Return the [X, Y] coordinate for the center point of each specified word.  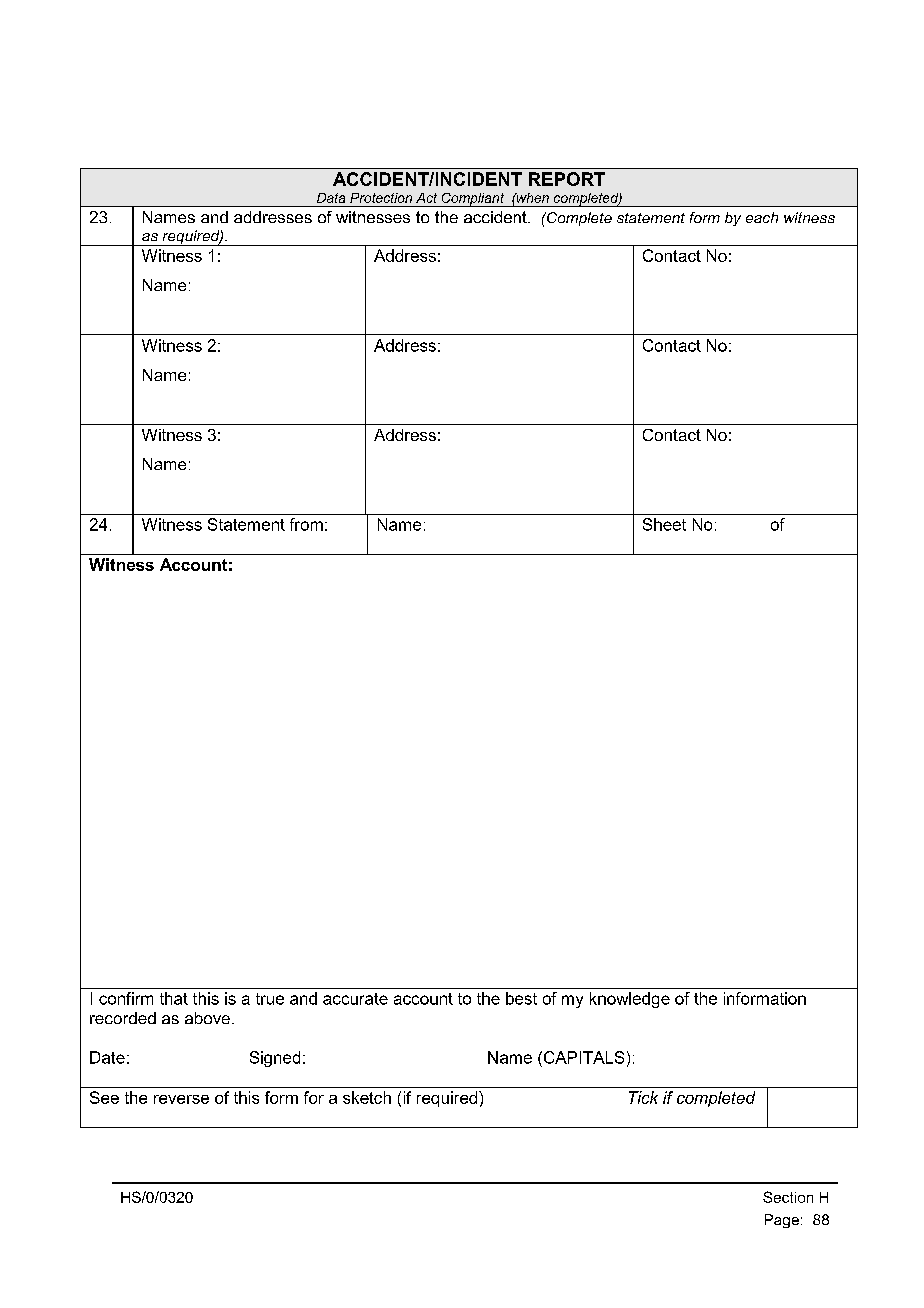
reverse [181, 1099]
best [521, 998]
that [174, 998]
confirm [126, 998]
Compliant [473, 200]
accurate [355, 999]
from [306, 524]
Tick [643, 1097]
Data [331, 198]
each [762, 217]
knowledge [630, 1000]
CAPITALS [582, 1057]
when [531, 198]
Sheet [664, 524]
